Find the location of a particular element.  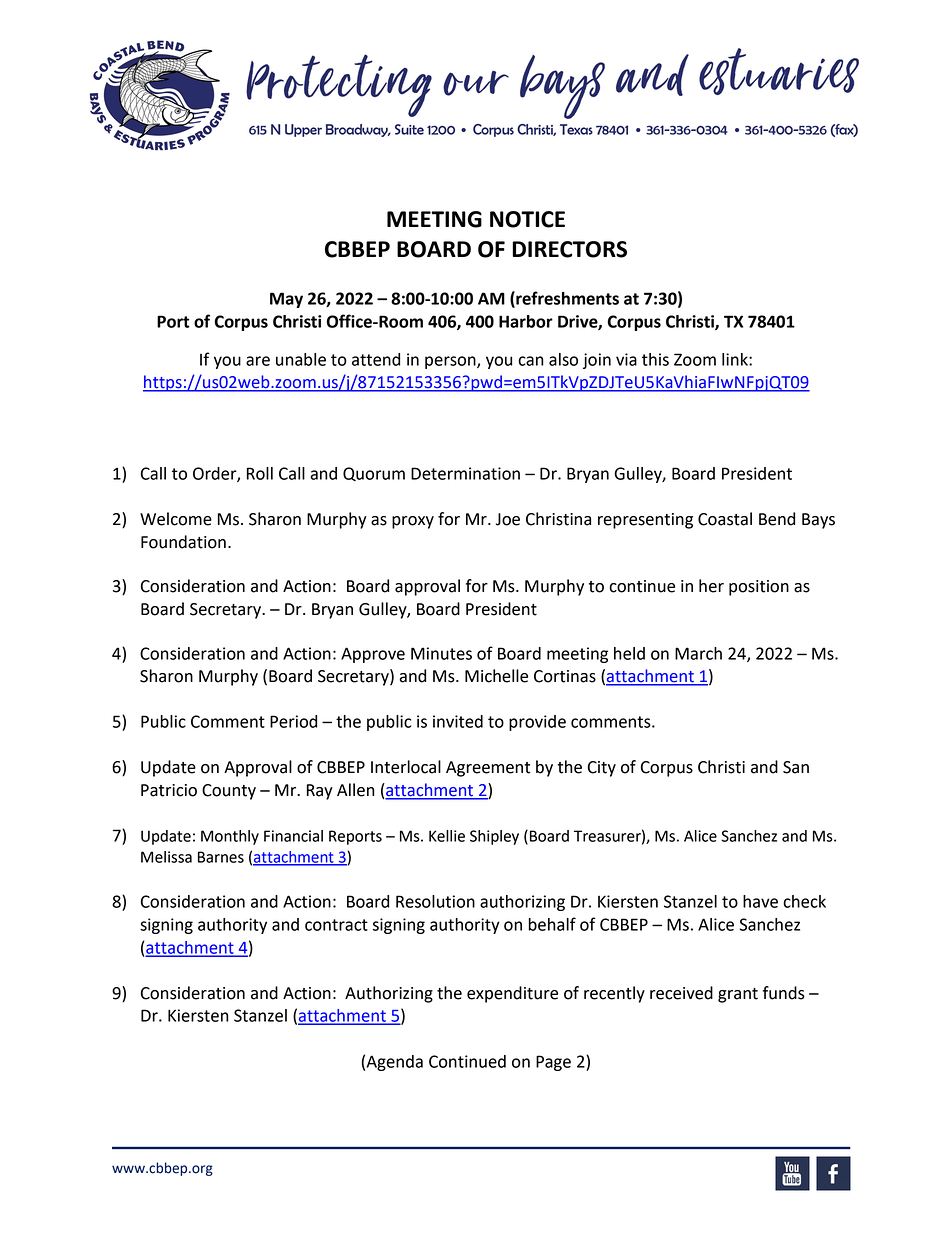

City is located at coordinates (602, 769).
